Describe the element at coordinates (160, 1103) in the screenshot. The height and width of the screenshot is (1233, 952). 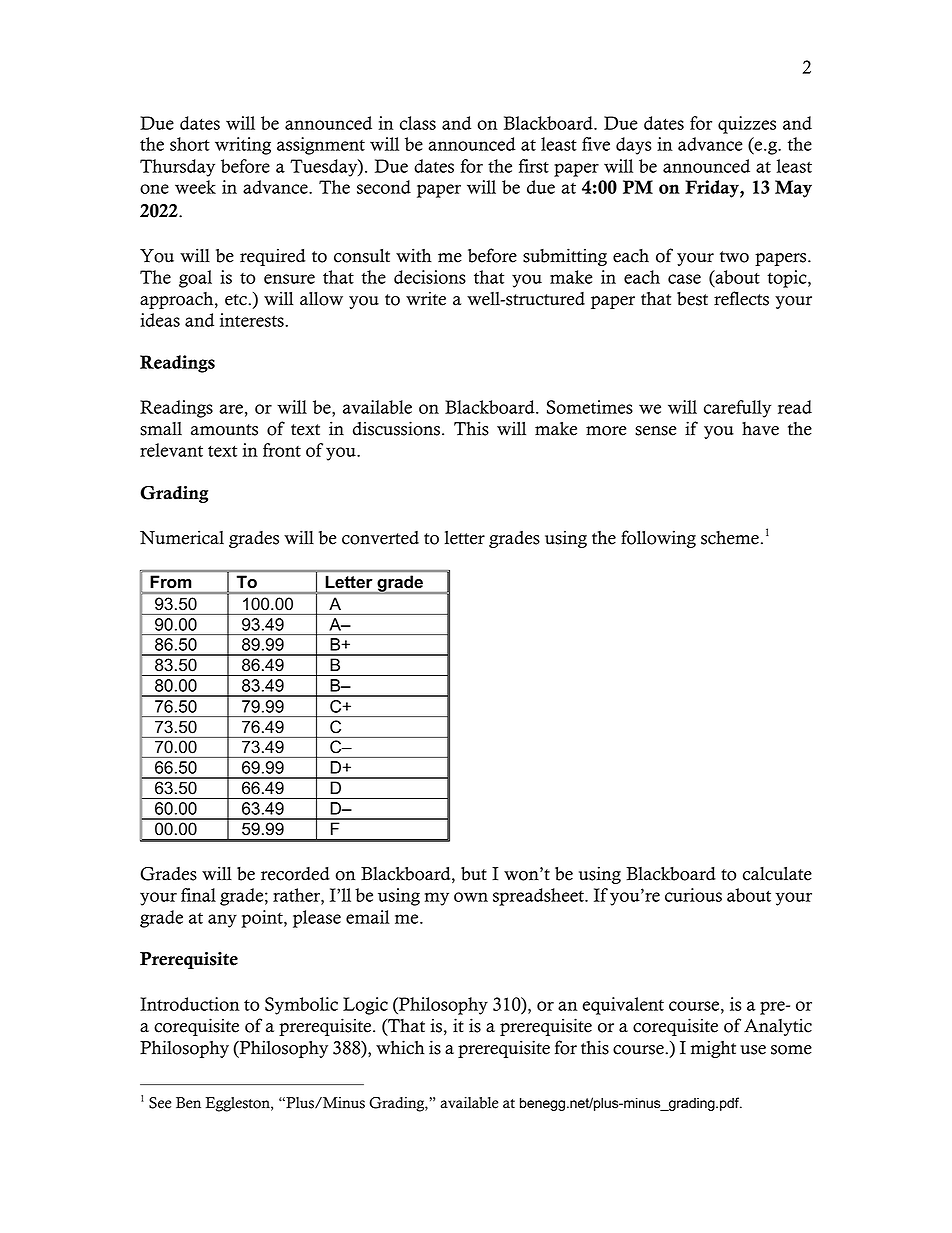
I see `See` at that location.
